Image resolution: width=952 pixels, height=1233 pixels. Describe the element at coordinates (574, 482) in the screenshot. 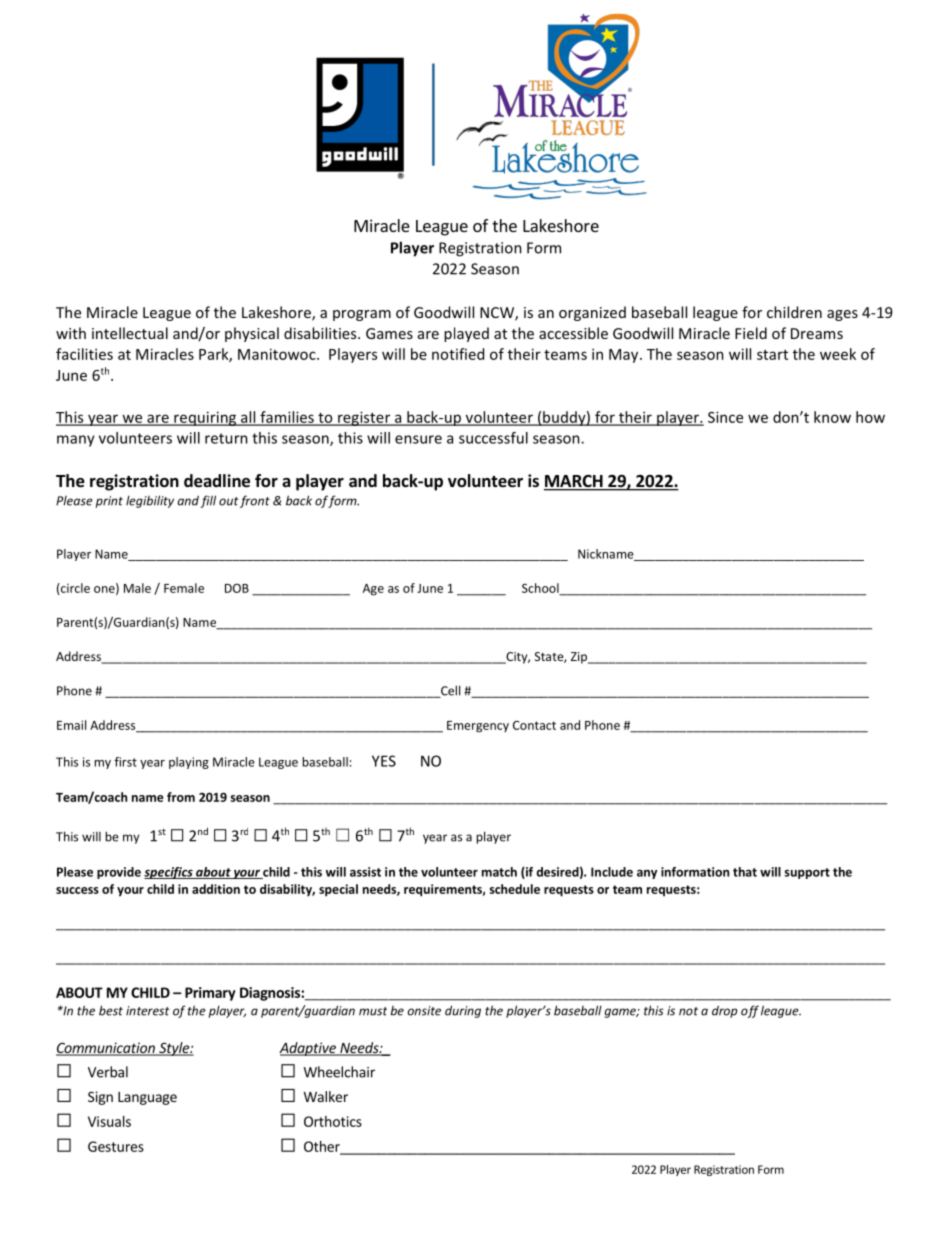

I see `MARCH` at that location.
